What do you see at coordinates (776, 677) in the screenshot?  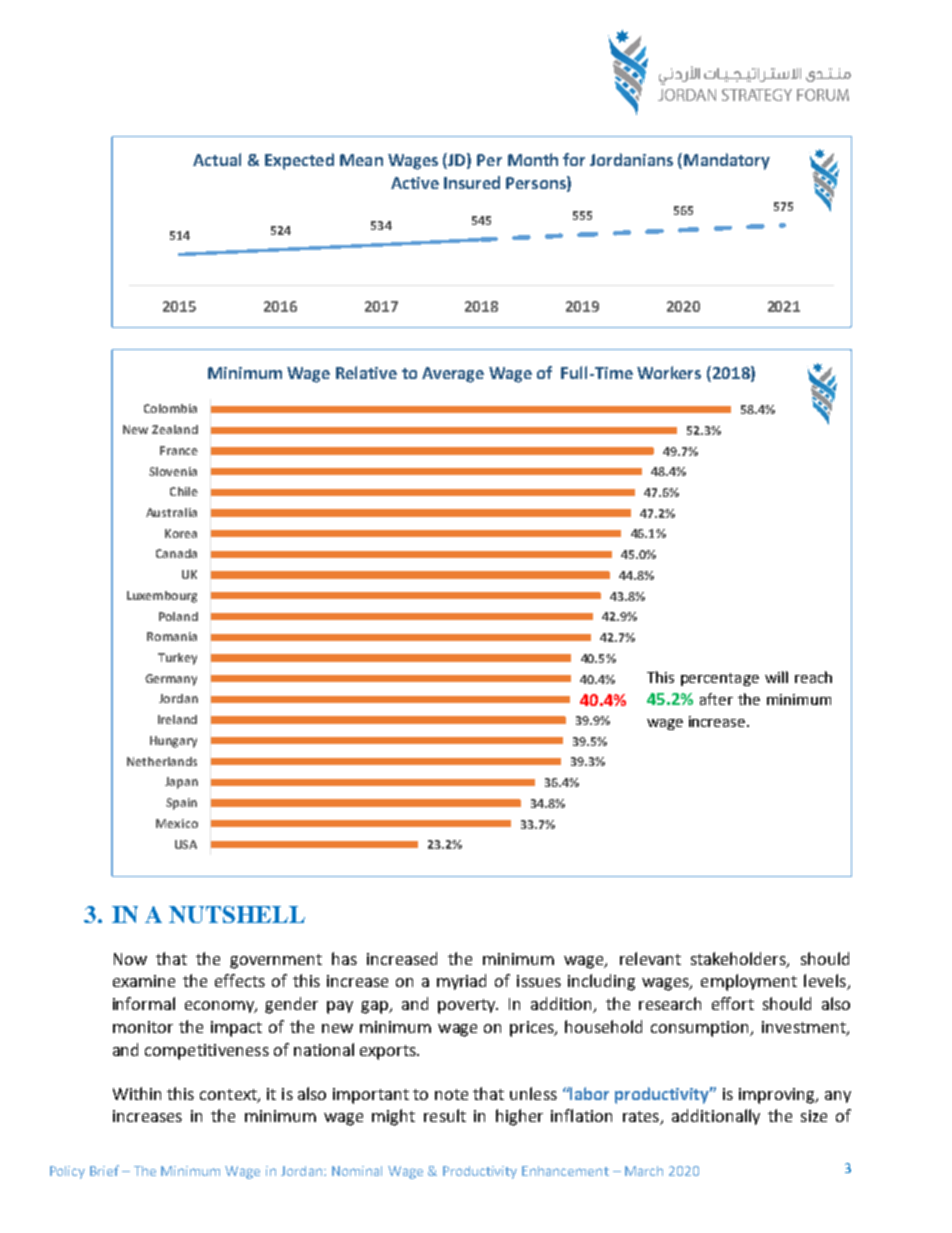 I see `will` at bounding box center [776, 677].
